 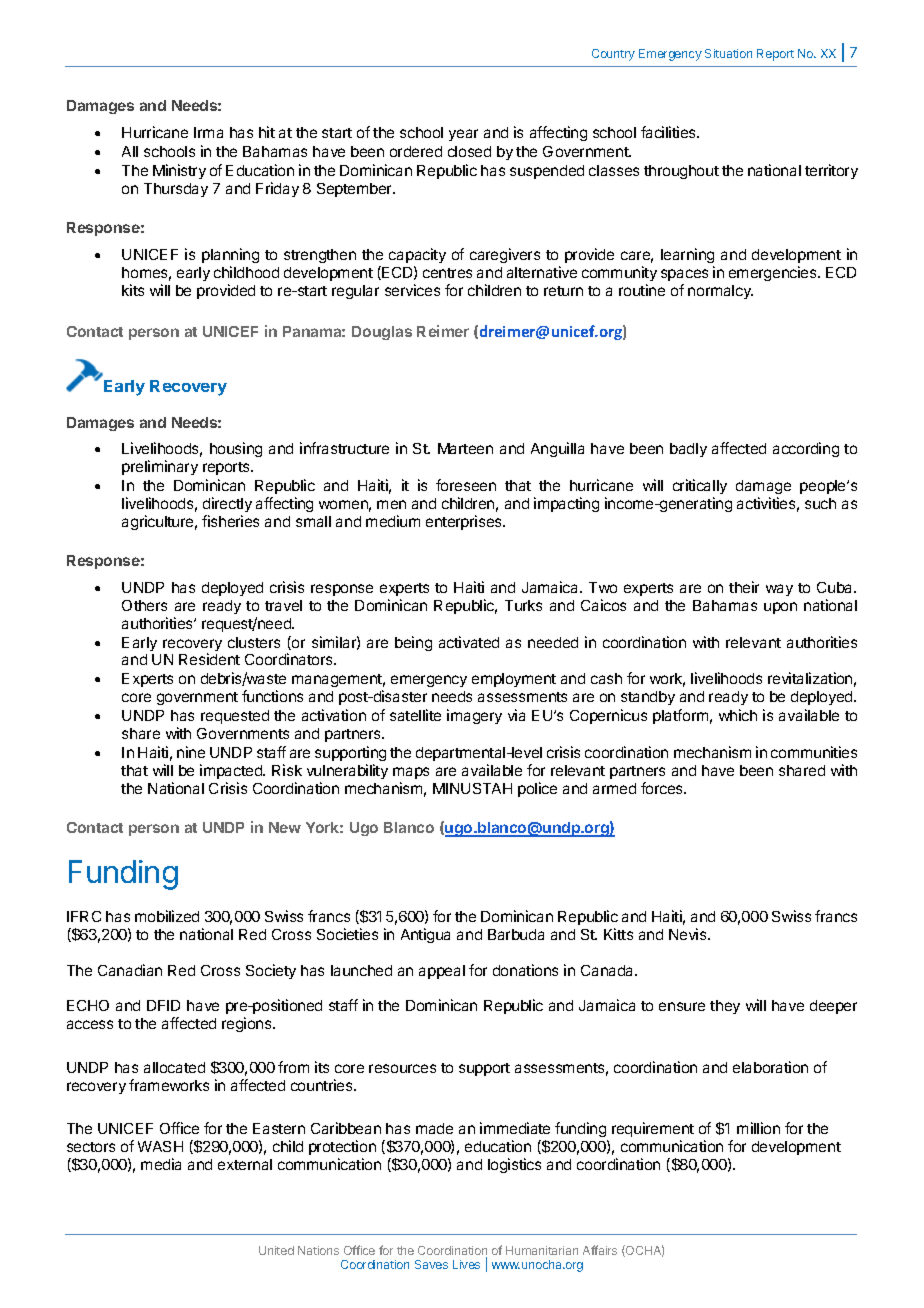 I want to click on year, so click(x=463, y=135).
